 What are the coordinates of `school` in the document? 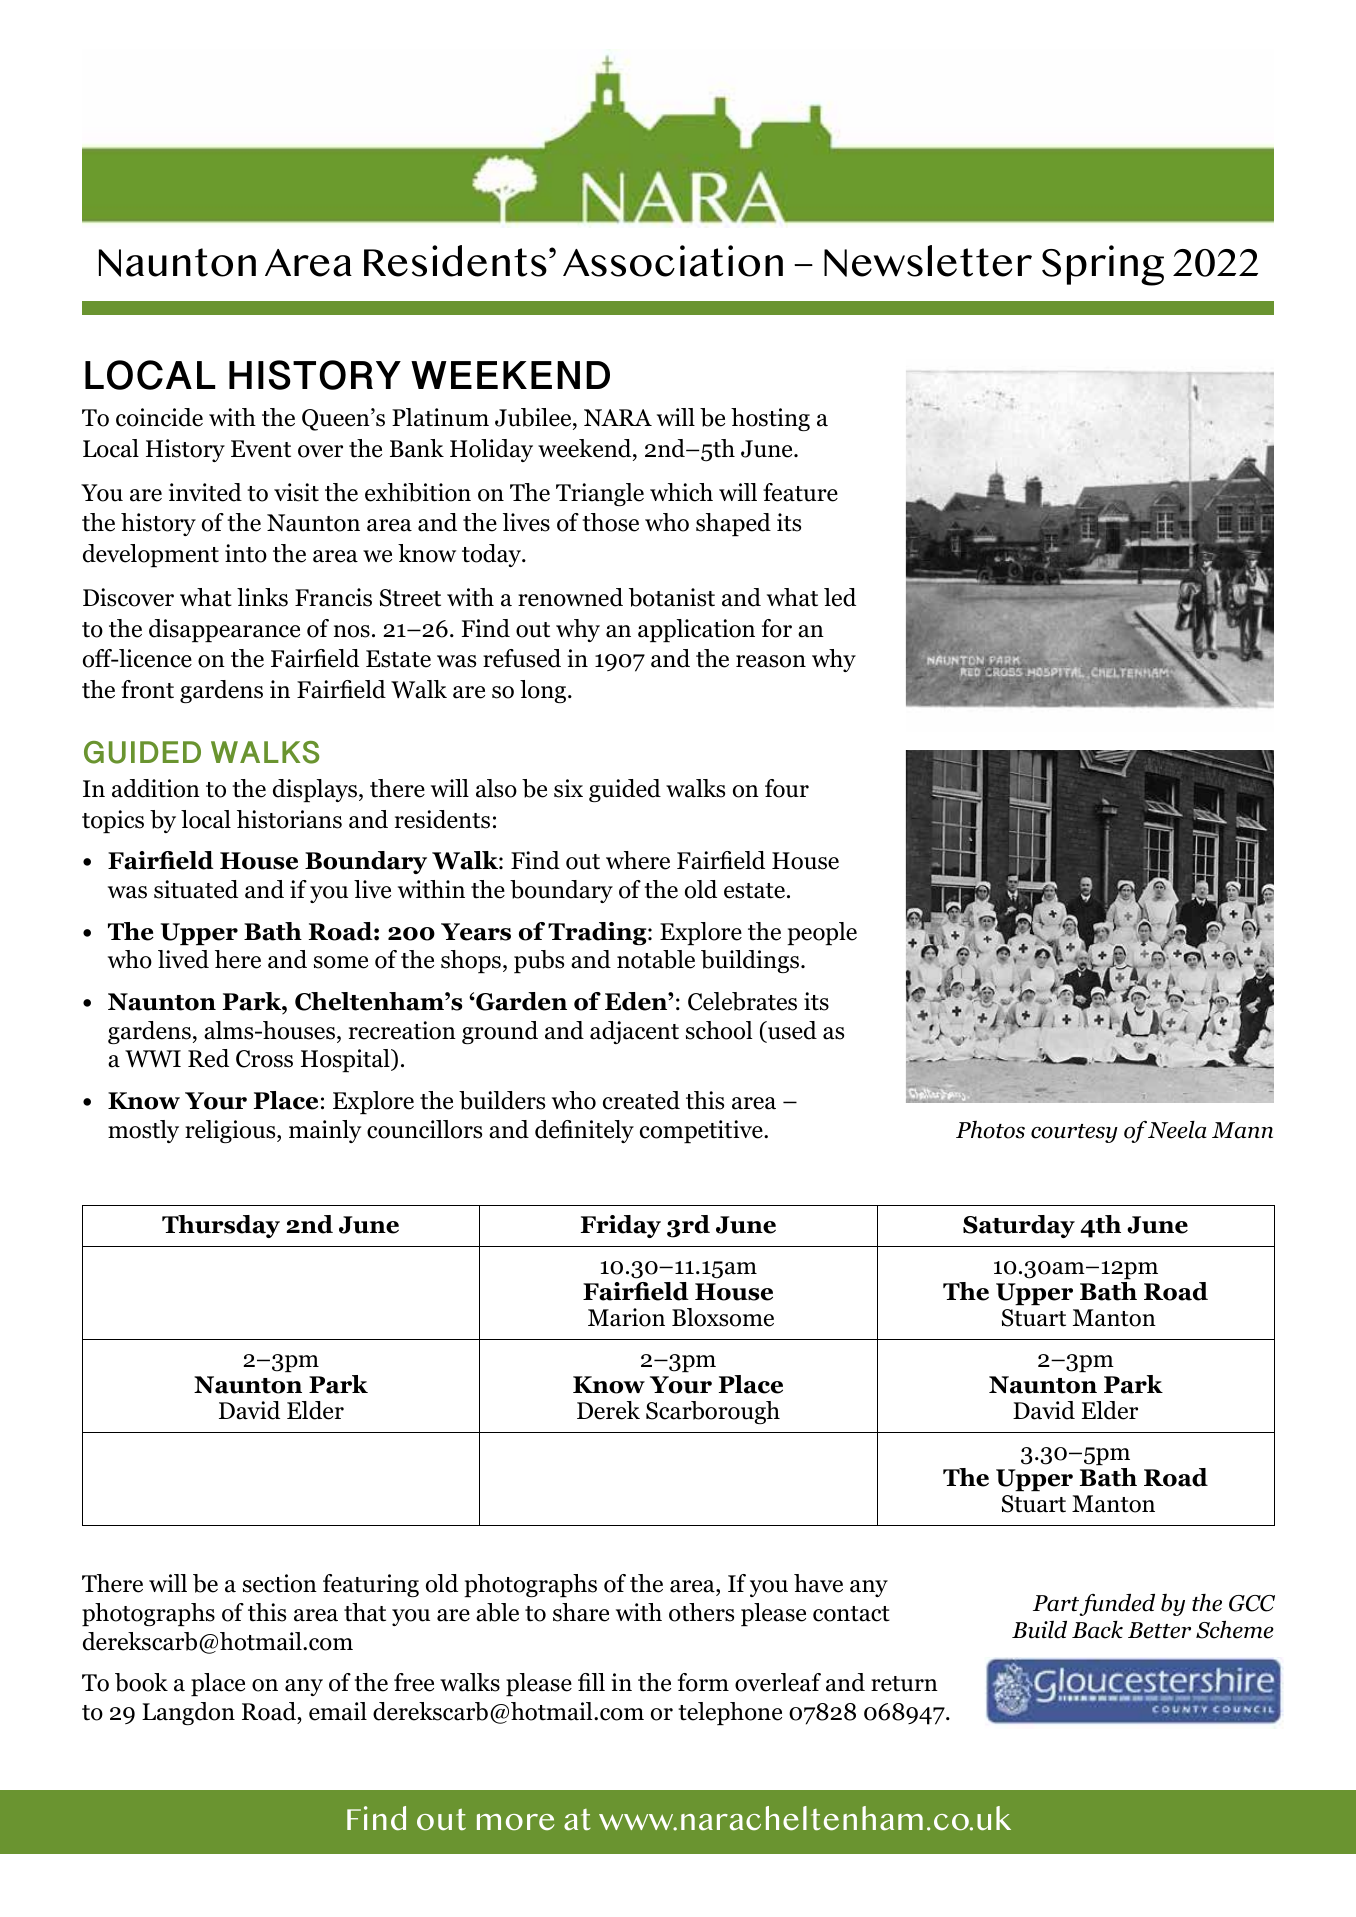 It's located at (719, 1030).
